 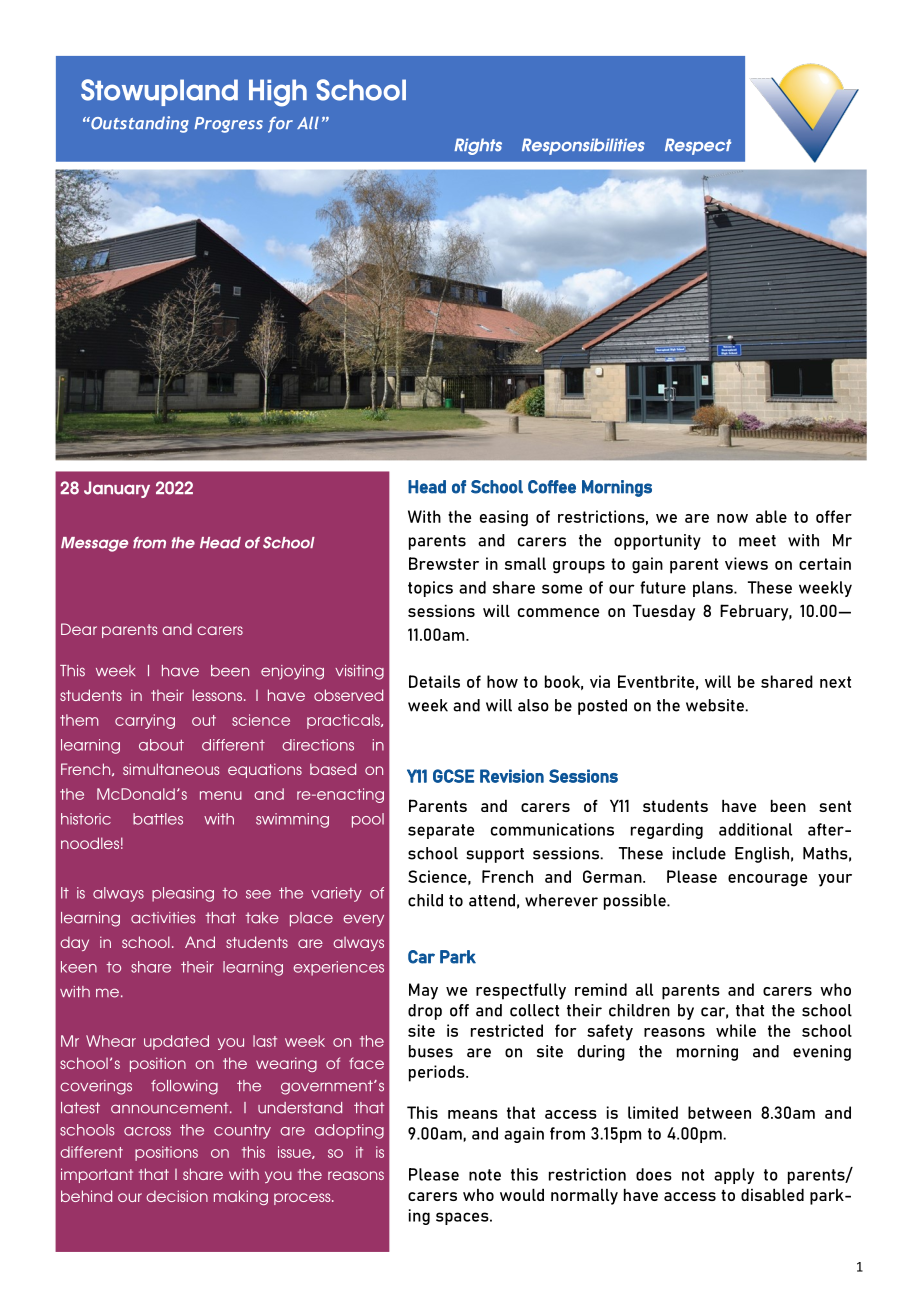 What do you see at coordinates (139, 124) in the page?
I see `Outstanding` at bounding box center [139, 124].
